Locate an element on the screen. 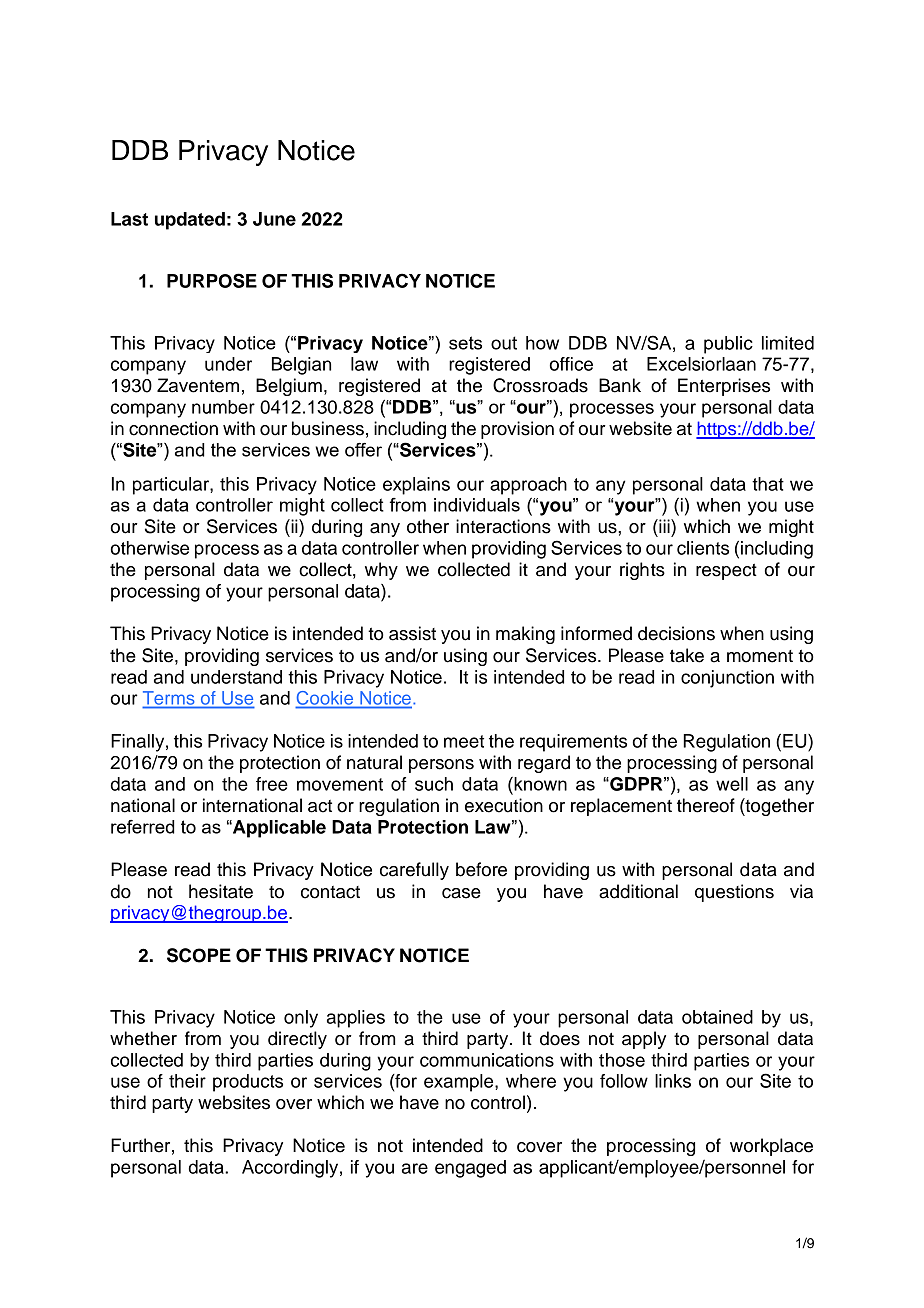  public is located at coordinates (728, 345).
